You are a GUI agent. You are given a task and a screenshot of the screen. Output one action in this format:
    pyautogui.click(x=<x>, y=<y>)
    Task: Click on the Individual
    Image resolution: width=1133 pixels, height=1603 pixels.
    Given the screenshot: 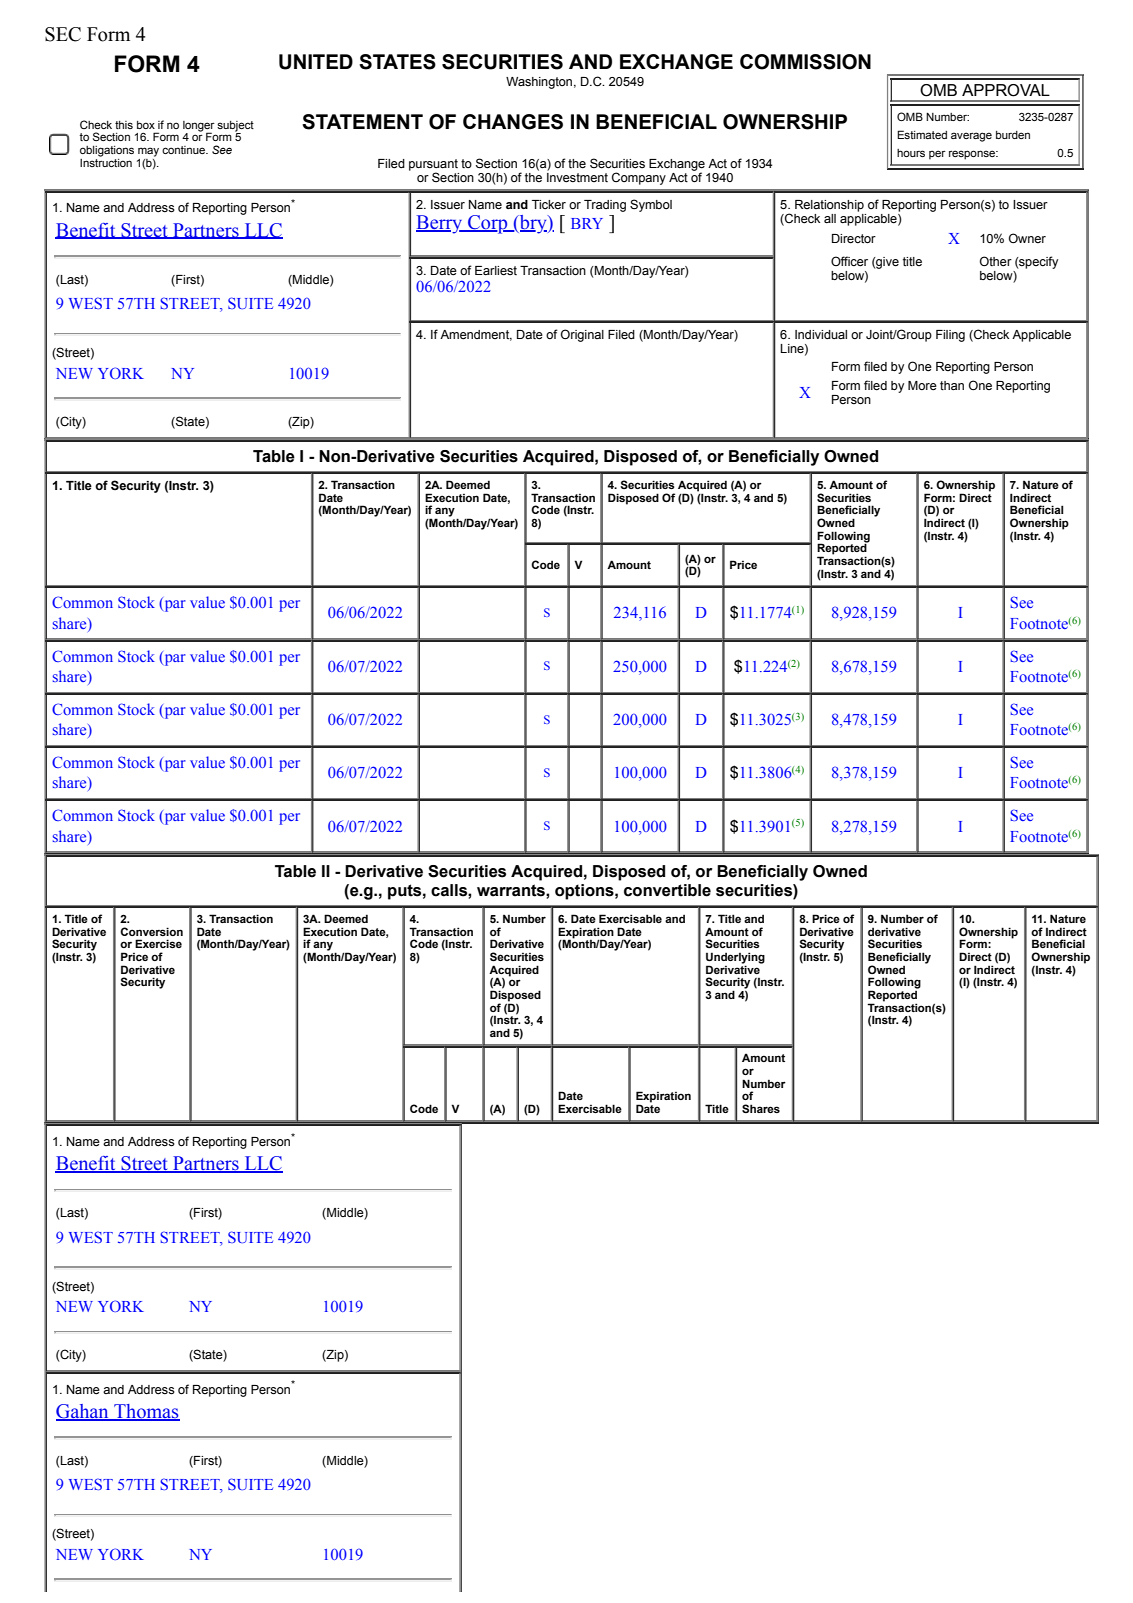 What is the action you would take?
    pyautogui.click(x=821, y=334)
